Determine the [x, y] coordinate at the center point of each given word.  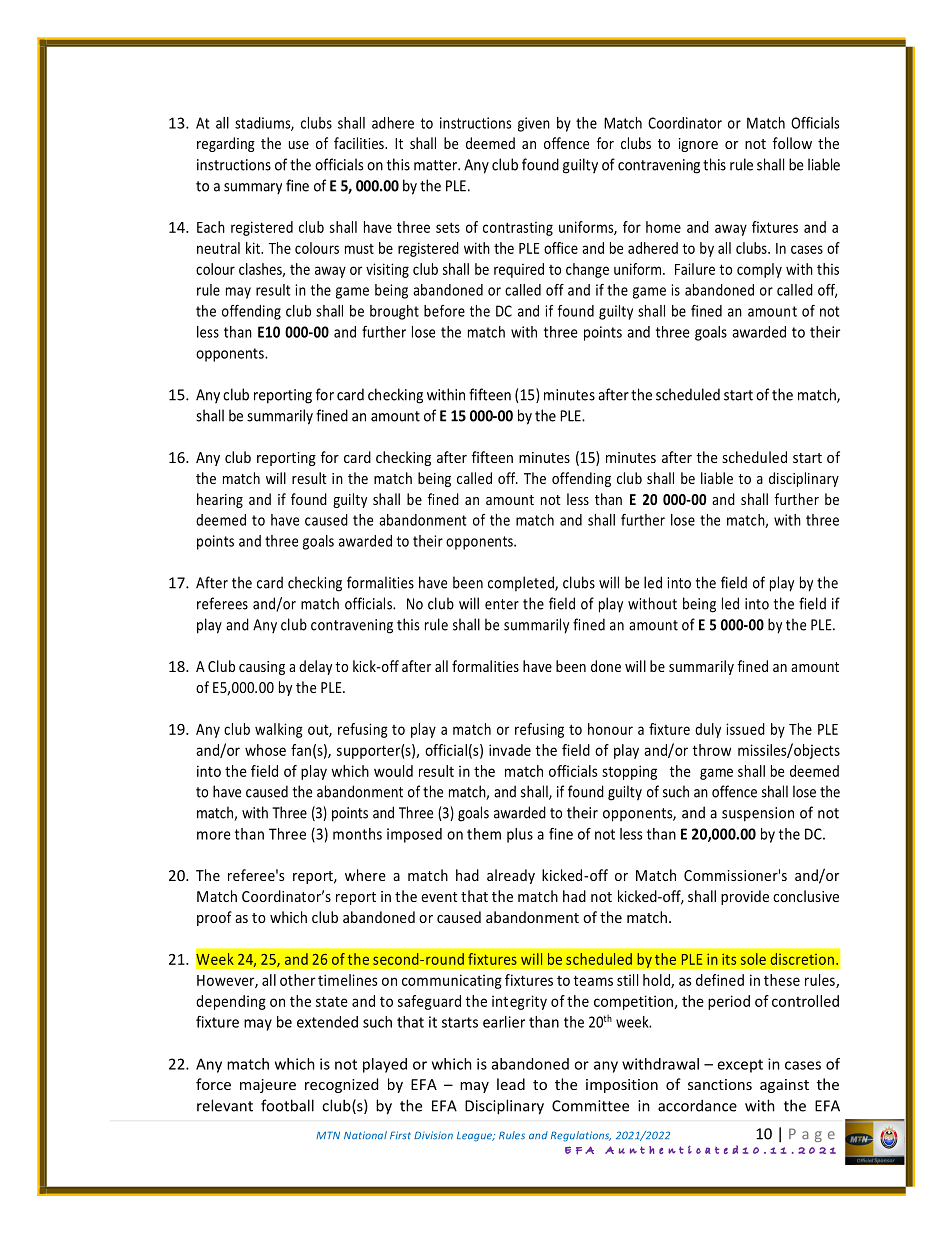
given [534, 124]
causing [262, 668]
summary [253, 189]
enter [502, 604]
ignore [698, 145]
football [287, 1105]
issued [745, 729]
